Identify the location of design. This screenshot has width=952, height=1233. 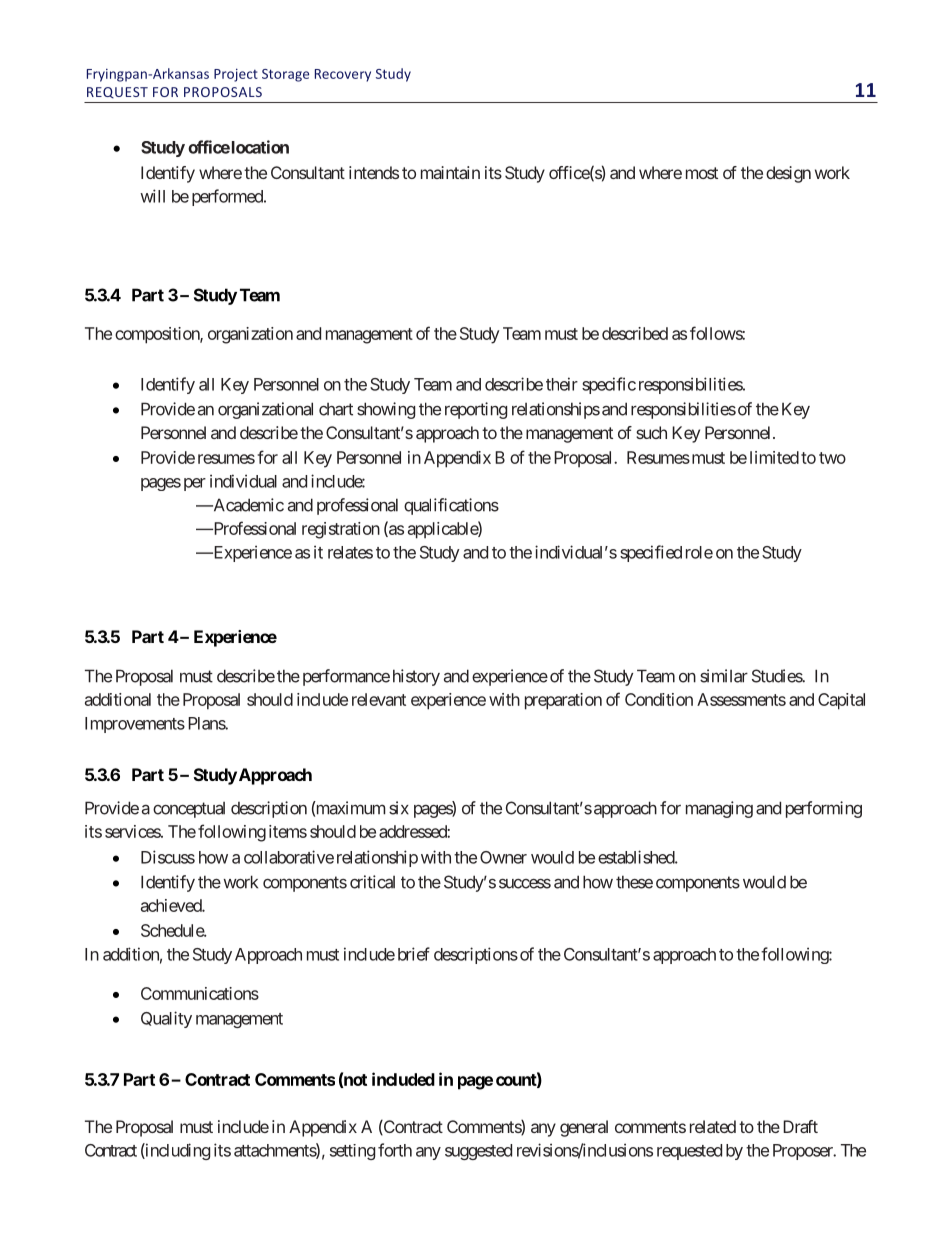
(788, 174).
